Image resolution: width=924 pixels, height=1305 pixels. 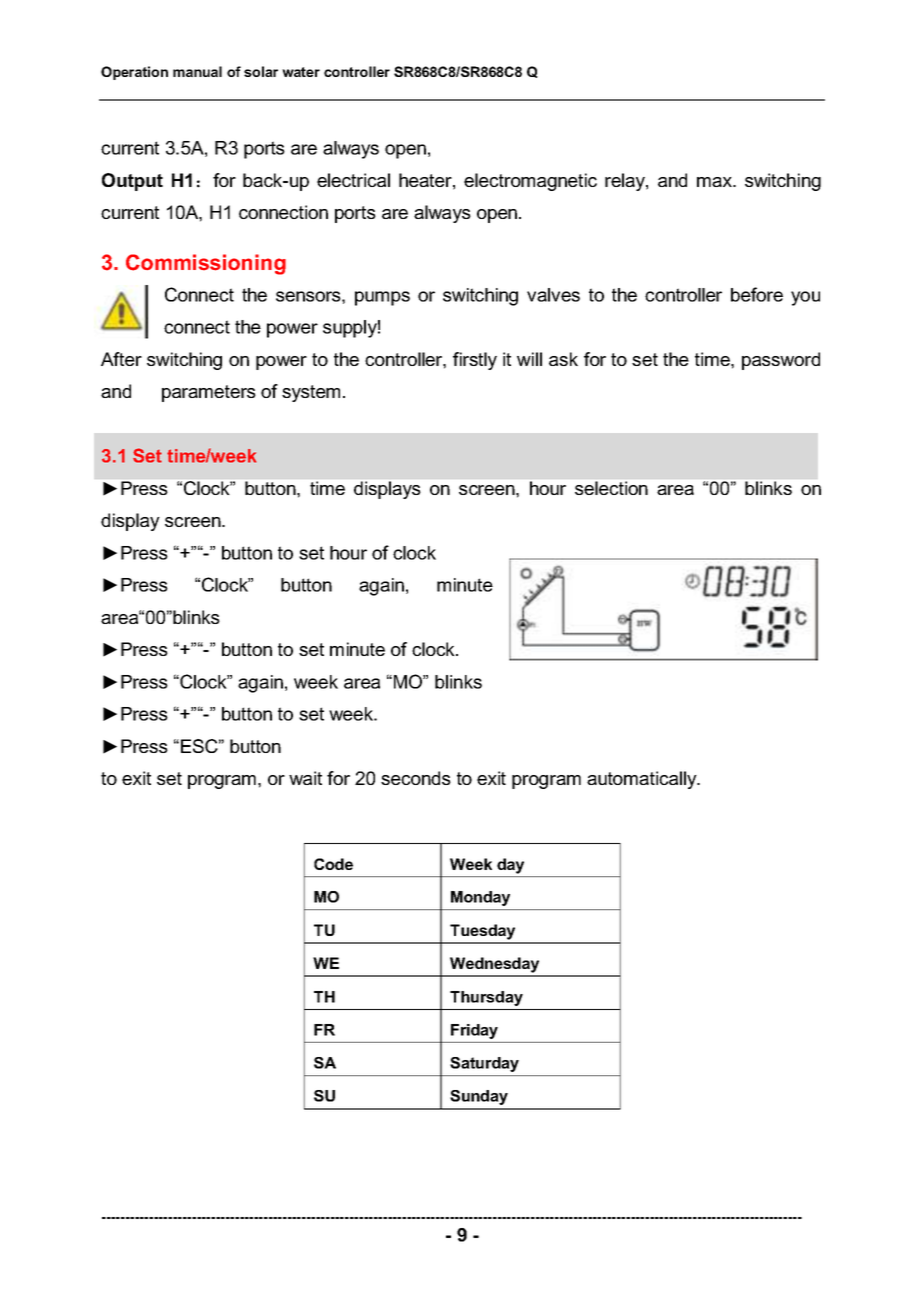 What do you see at coordinates (486, 998) in the screenshot?
I see `Thursday` at bounding box center [486, 998].
